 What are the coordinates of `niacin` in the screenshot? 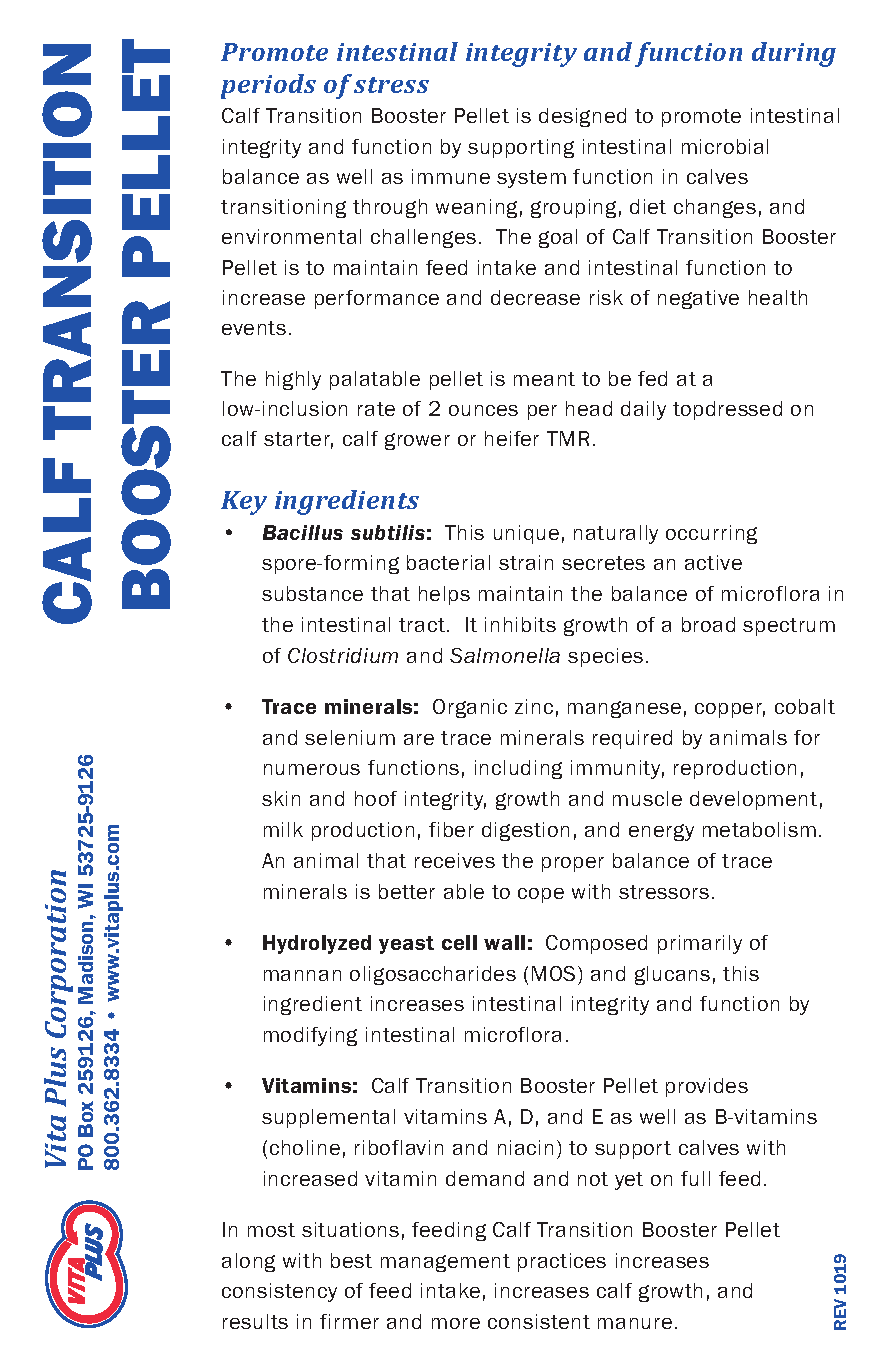 It's located at (525, 1147).
